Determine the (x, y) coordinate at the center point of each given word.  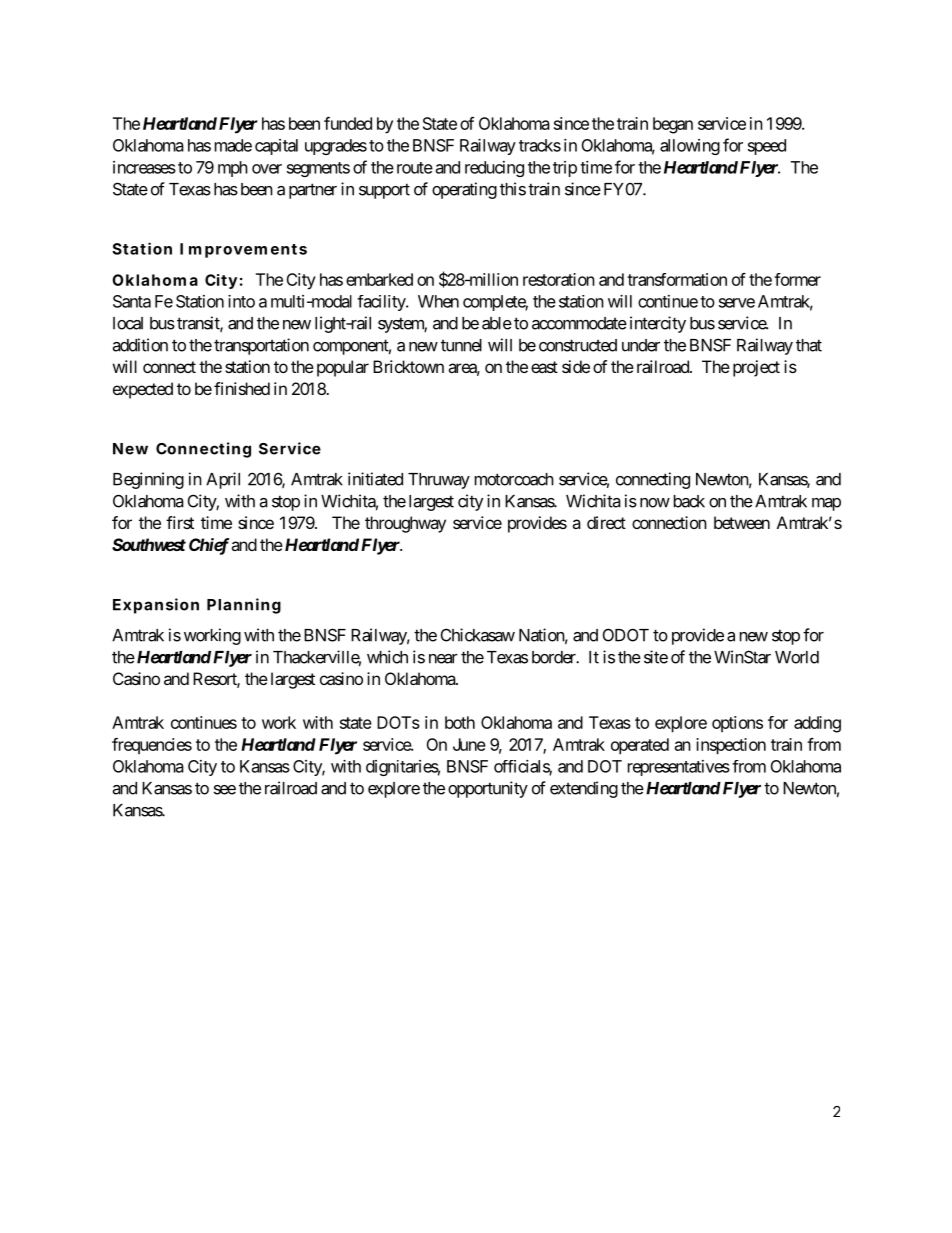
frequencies (152, 746)
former (797, 279)
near (443, 659)
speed (767, 147)
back (689, 501)
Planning (244, 606)
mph (233, 169)
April (223, 480)
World (797, 657)
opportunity (488, 789)
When (438, 301)
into (241, 301)
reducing (494, 169)
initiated (375, 479)
